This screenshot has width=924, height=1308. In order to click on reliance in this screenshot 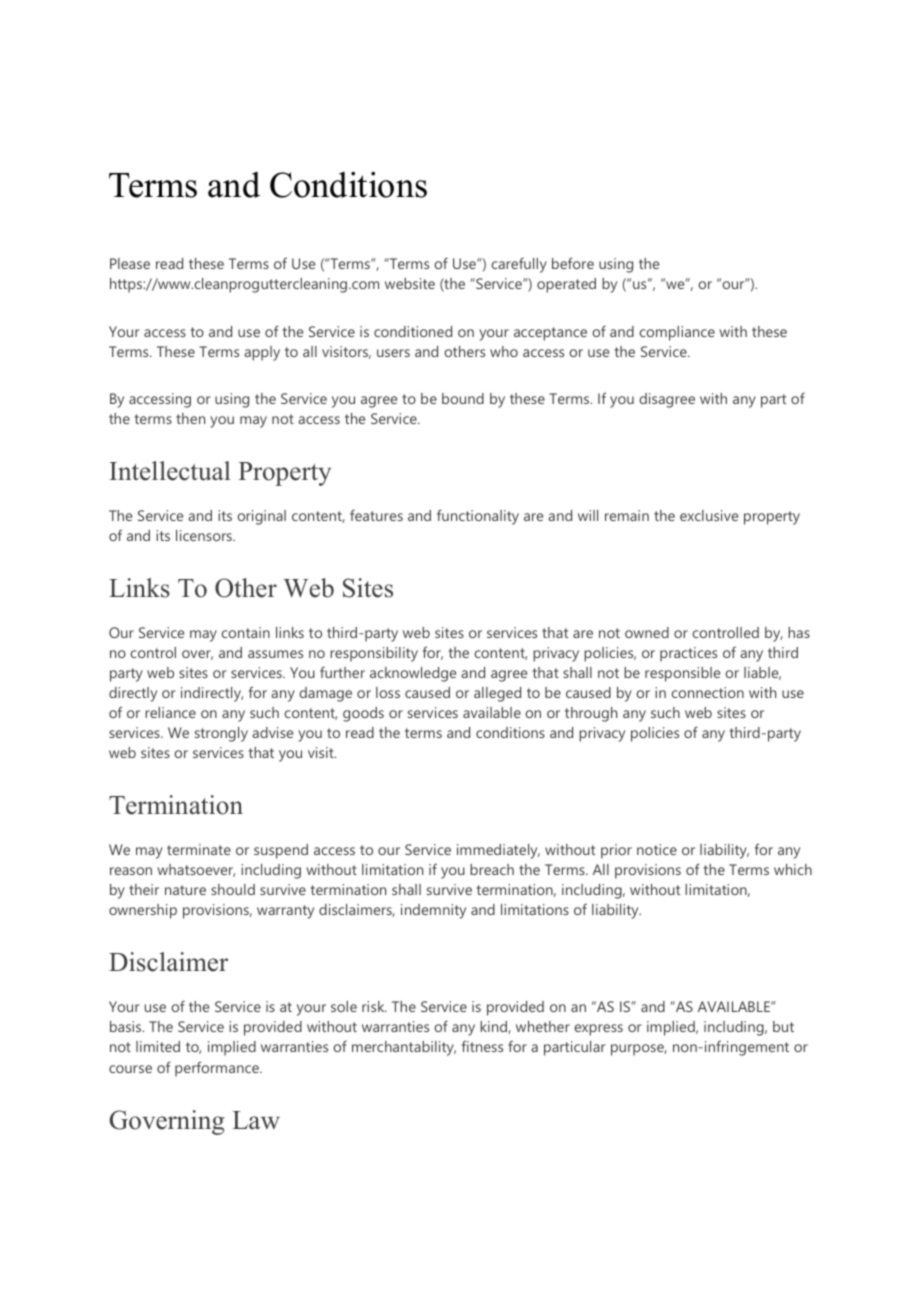, I will do `click(170, 712)`.
